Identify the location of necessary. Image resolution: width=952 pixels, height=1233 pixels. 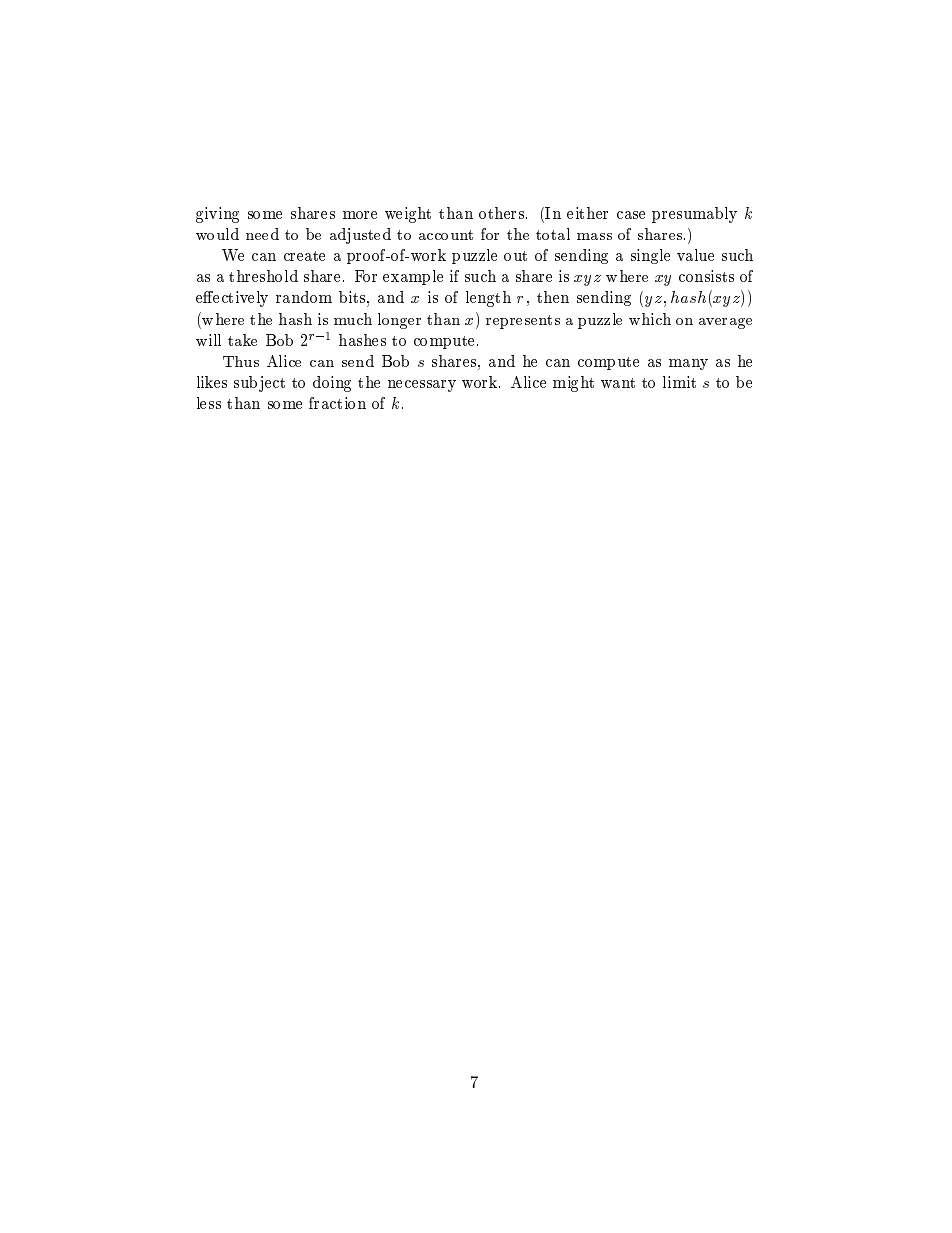
(422, 386).
